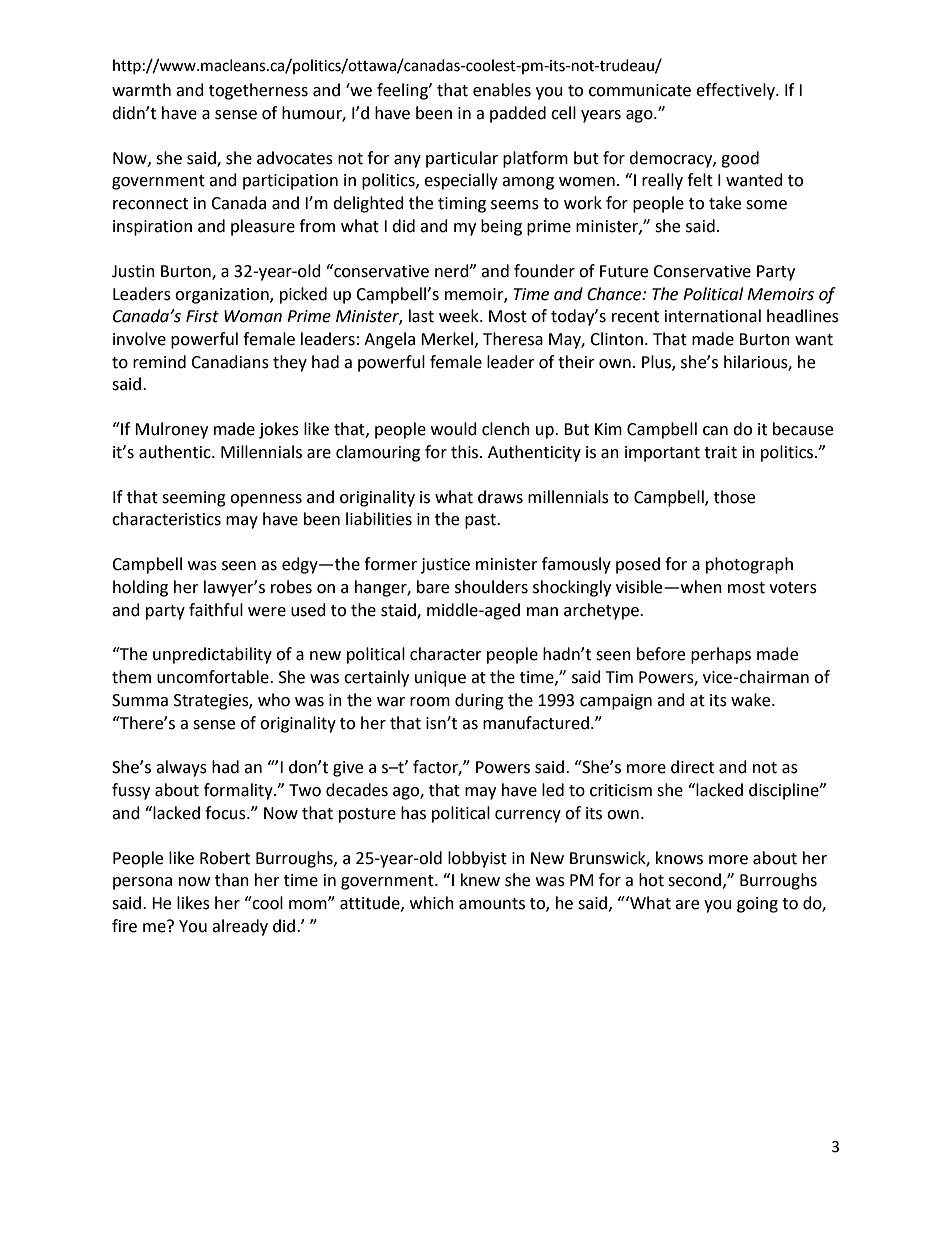  Describe the element at coordinates (194, 499) in the document. I see `seeming` at that location.
